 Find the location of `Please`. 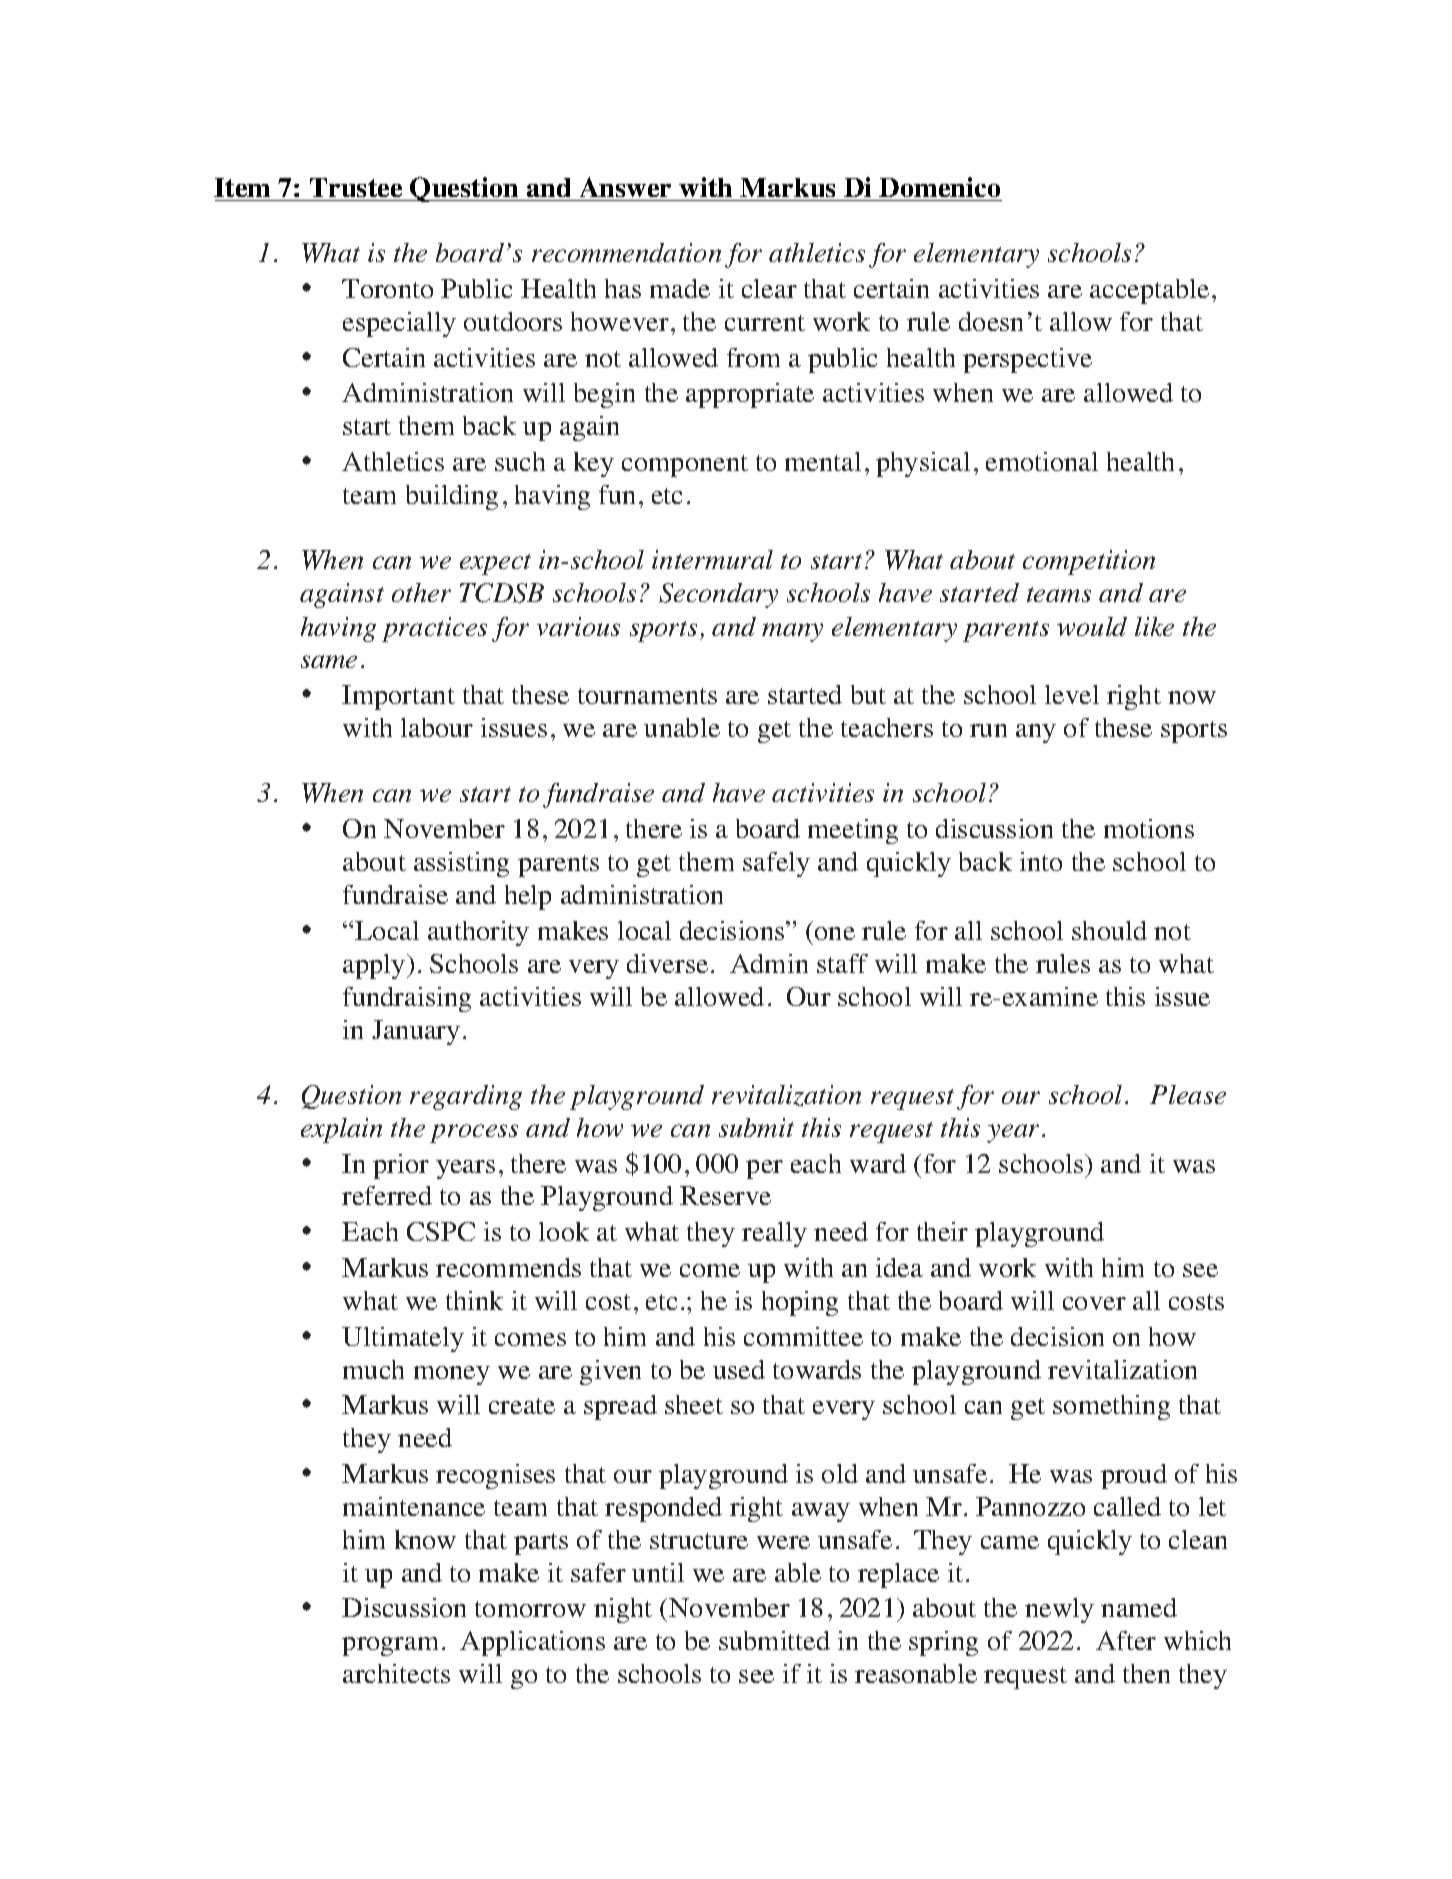

Please is located at coordinates (1188, 1094).
